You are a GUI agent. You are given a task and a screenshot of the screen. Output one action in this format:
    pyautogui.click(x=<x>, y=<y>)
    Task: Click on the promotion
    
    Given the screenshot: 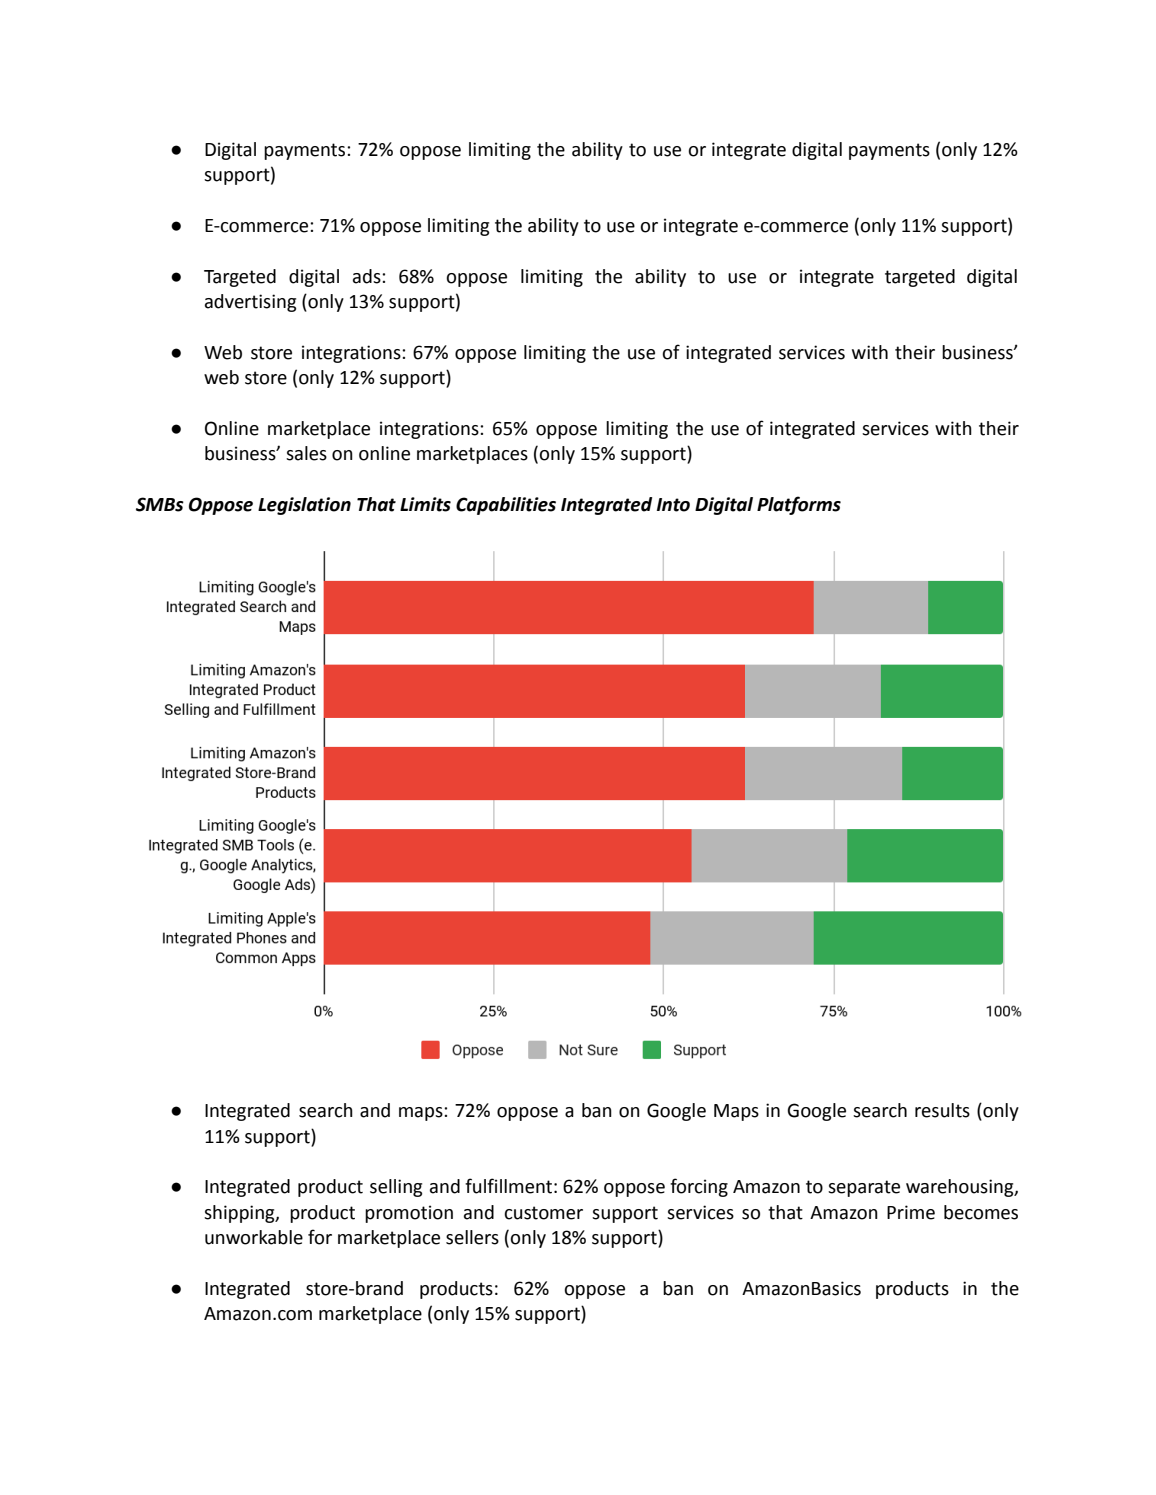 What is the action you would take?
    pyautogui.click(x=409, y=1214)
